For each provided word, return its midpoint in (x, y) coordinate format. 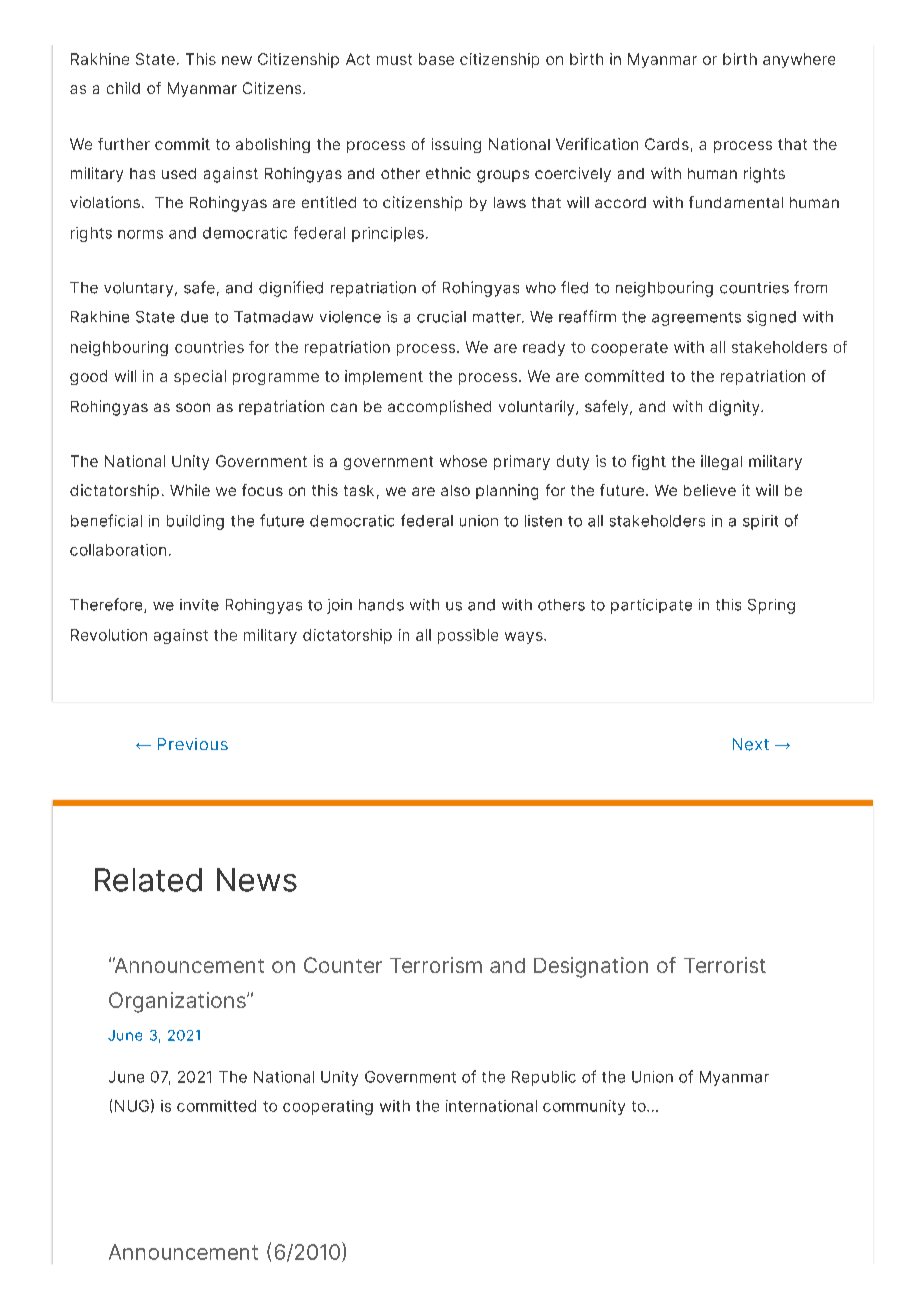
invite (199, 605)
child (123, 88)
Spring (771, 606)
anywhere (799, 60)
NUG (132, 1106)
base (436, 59)
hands (381, 605)
